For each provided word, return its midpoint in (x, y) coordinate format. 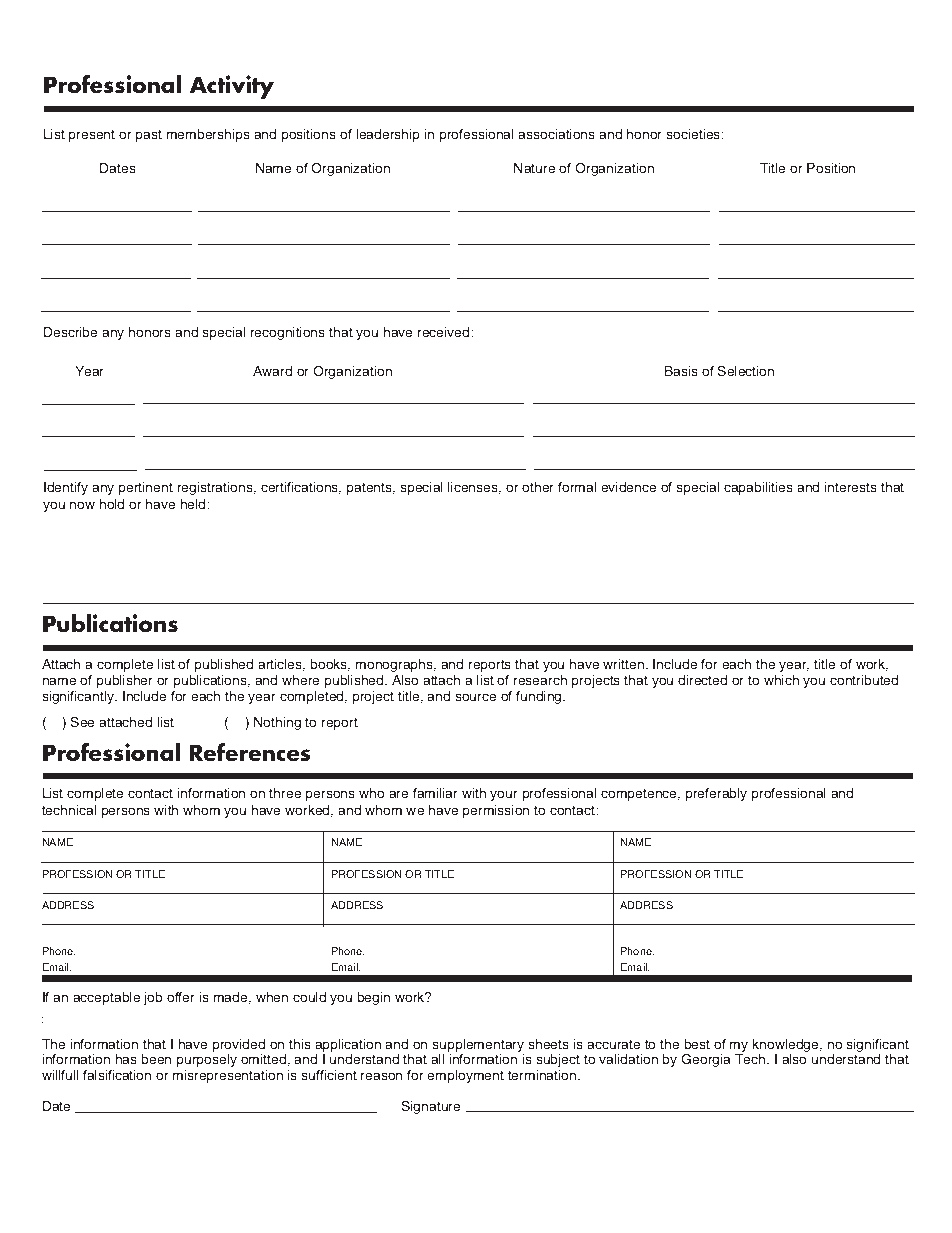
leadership (388, 135)
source (475, 697)
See (82, 722)
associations (556, 134)
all (437, 1059)
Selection (746, 371)
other (538, 487)
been (156, 1059)
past (149, 135)
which (781, 680)
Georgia (706, 1060)
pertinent (146, 488)
